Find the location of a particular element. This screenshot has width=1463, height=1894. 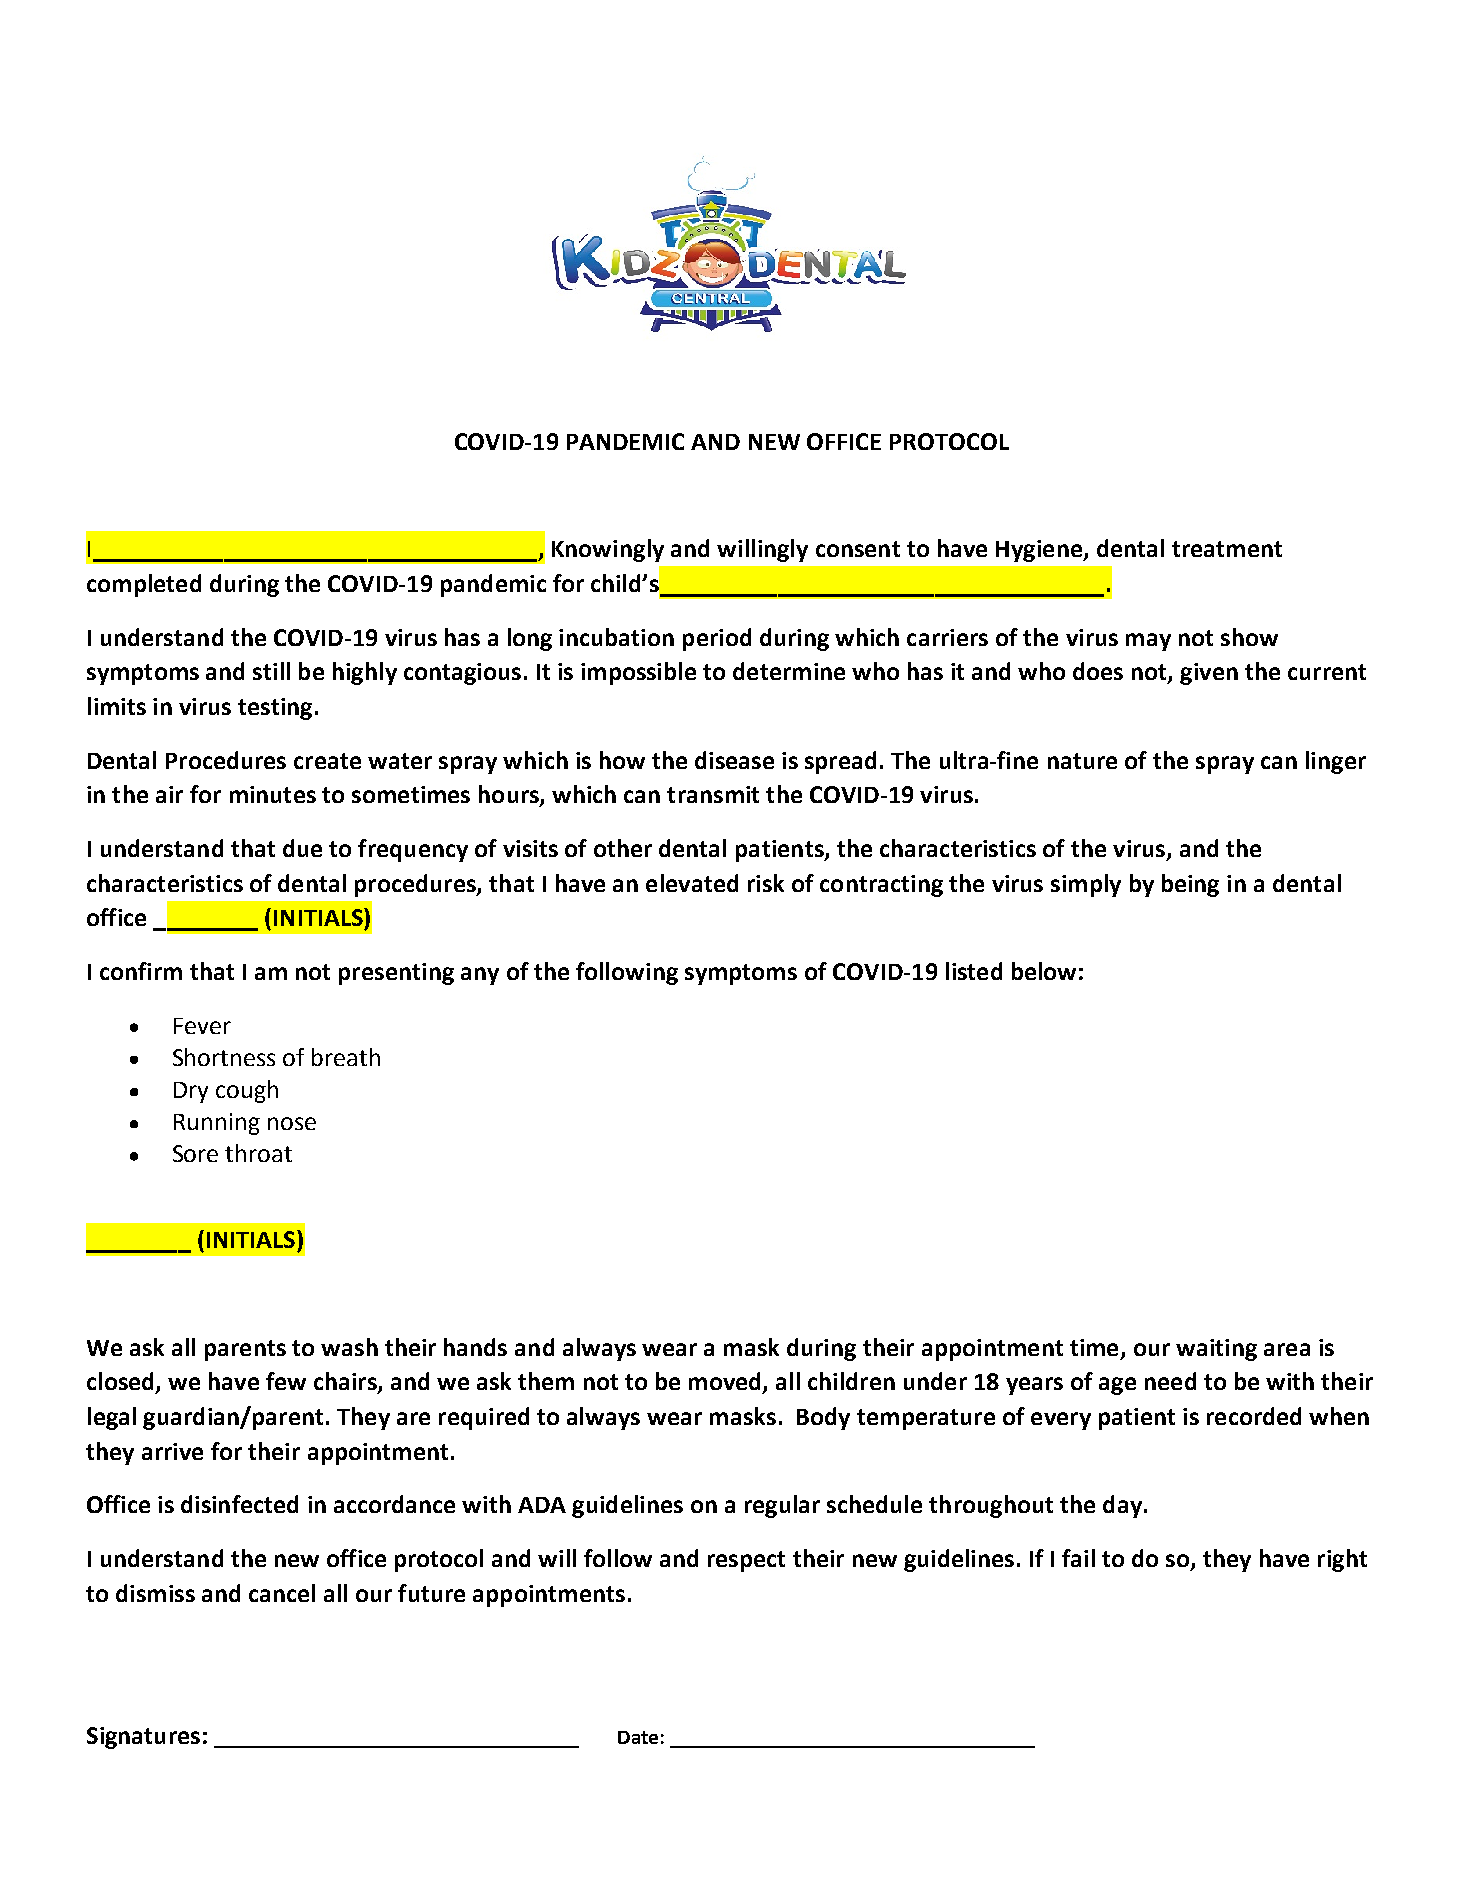

fail is located at coordinates (1078, 1558).
